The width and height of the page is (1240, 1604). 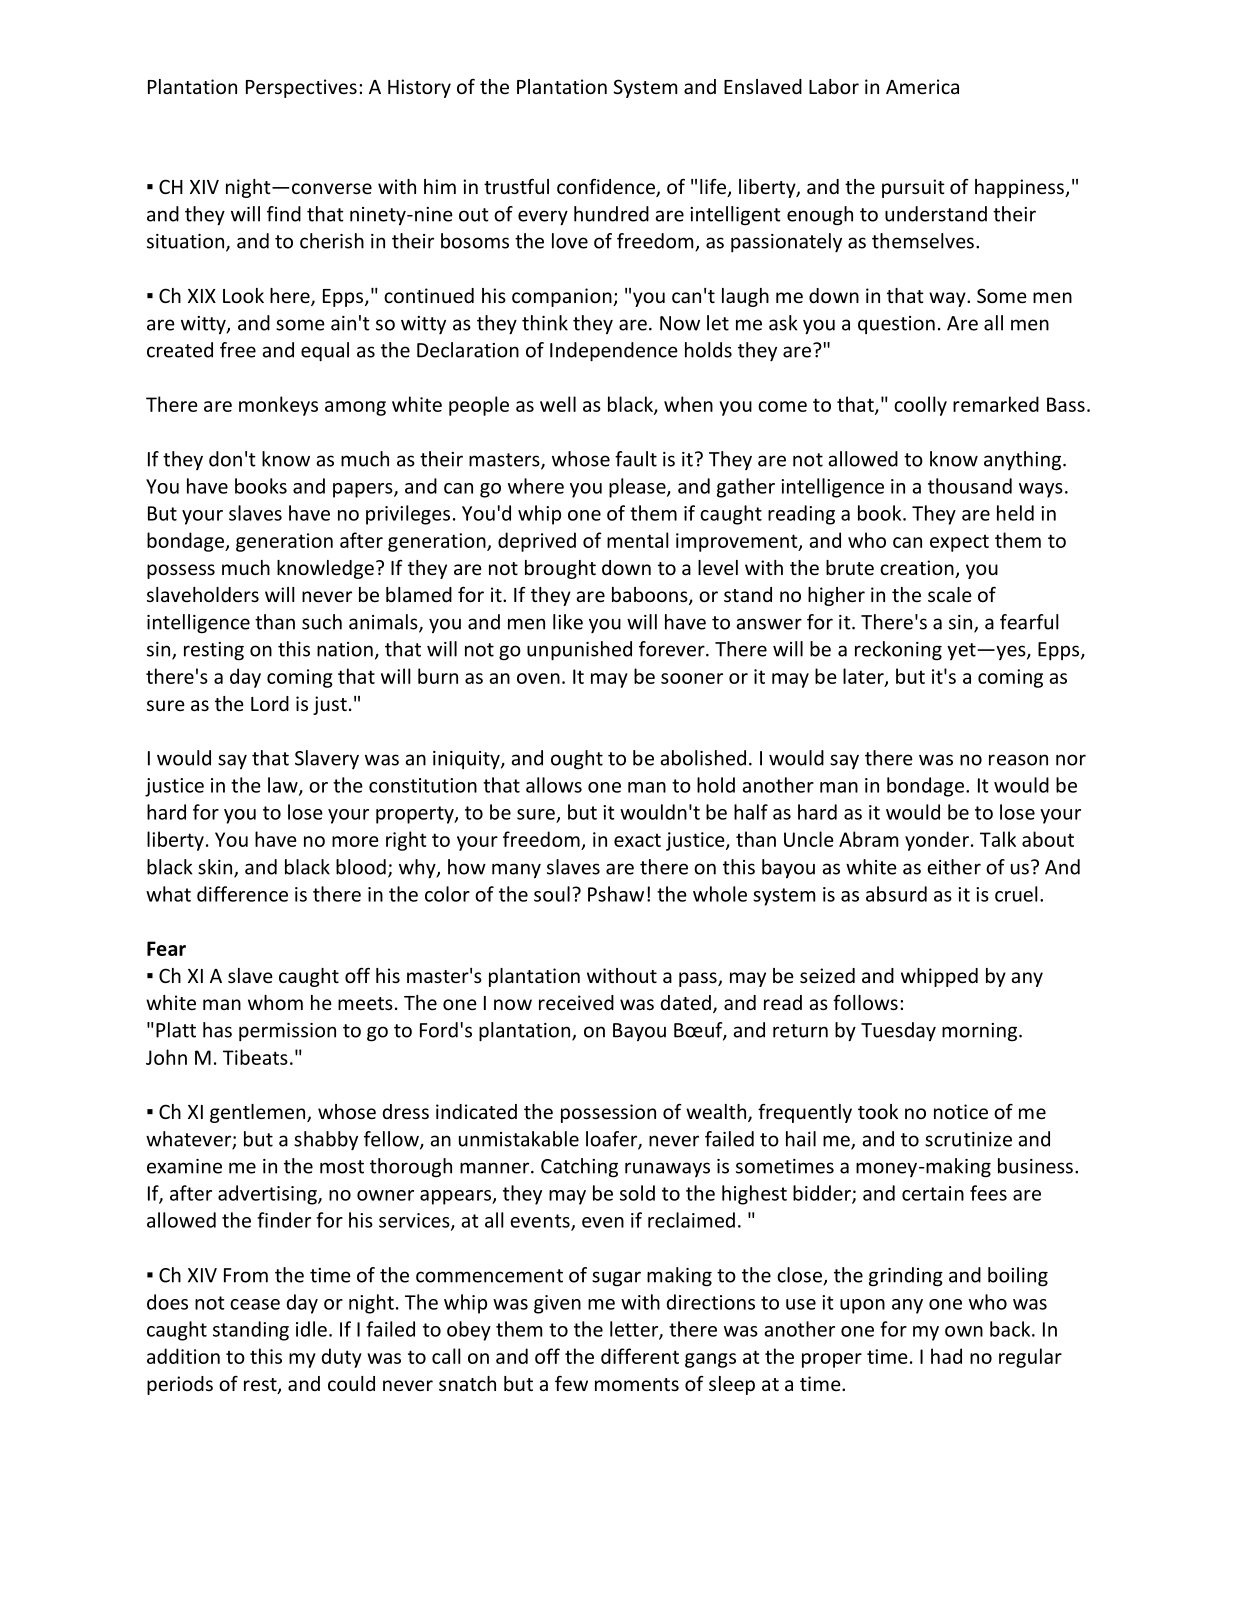 What do you see at coordinates (922, 86) in the page?
I see `America` at bounding box center [922, 86].
